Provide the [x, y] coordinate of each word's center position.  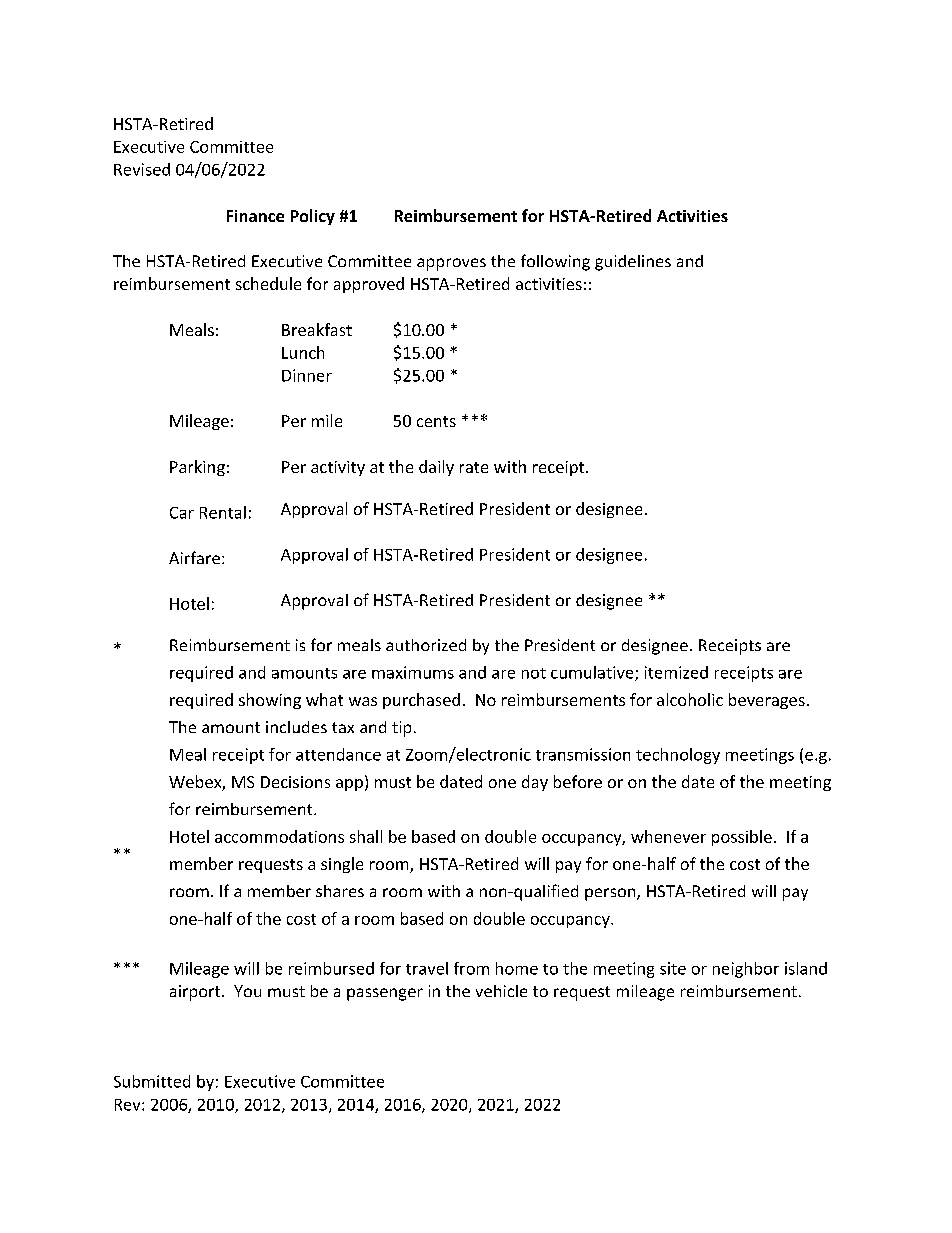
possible [742, 838]
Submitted [152, 1081]
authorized [426, 645]
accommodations [279, 836]
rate [474, 467]
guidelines [633, 263]
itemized [676, 672]
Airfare [194, 557]
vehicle [501, 991]
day [535, 783]
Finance [255, 216]
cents [436, 421]
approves [451, 264]
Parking [197, 468]
